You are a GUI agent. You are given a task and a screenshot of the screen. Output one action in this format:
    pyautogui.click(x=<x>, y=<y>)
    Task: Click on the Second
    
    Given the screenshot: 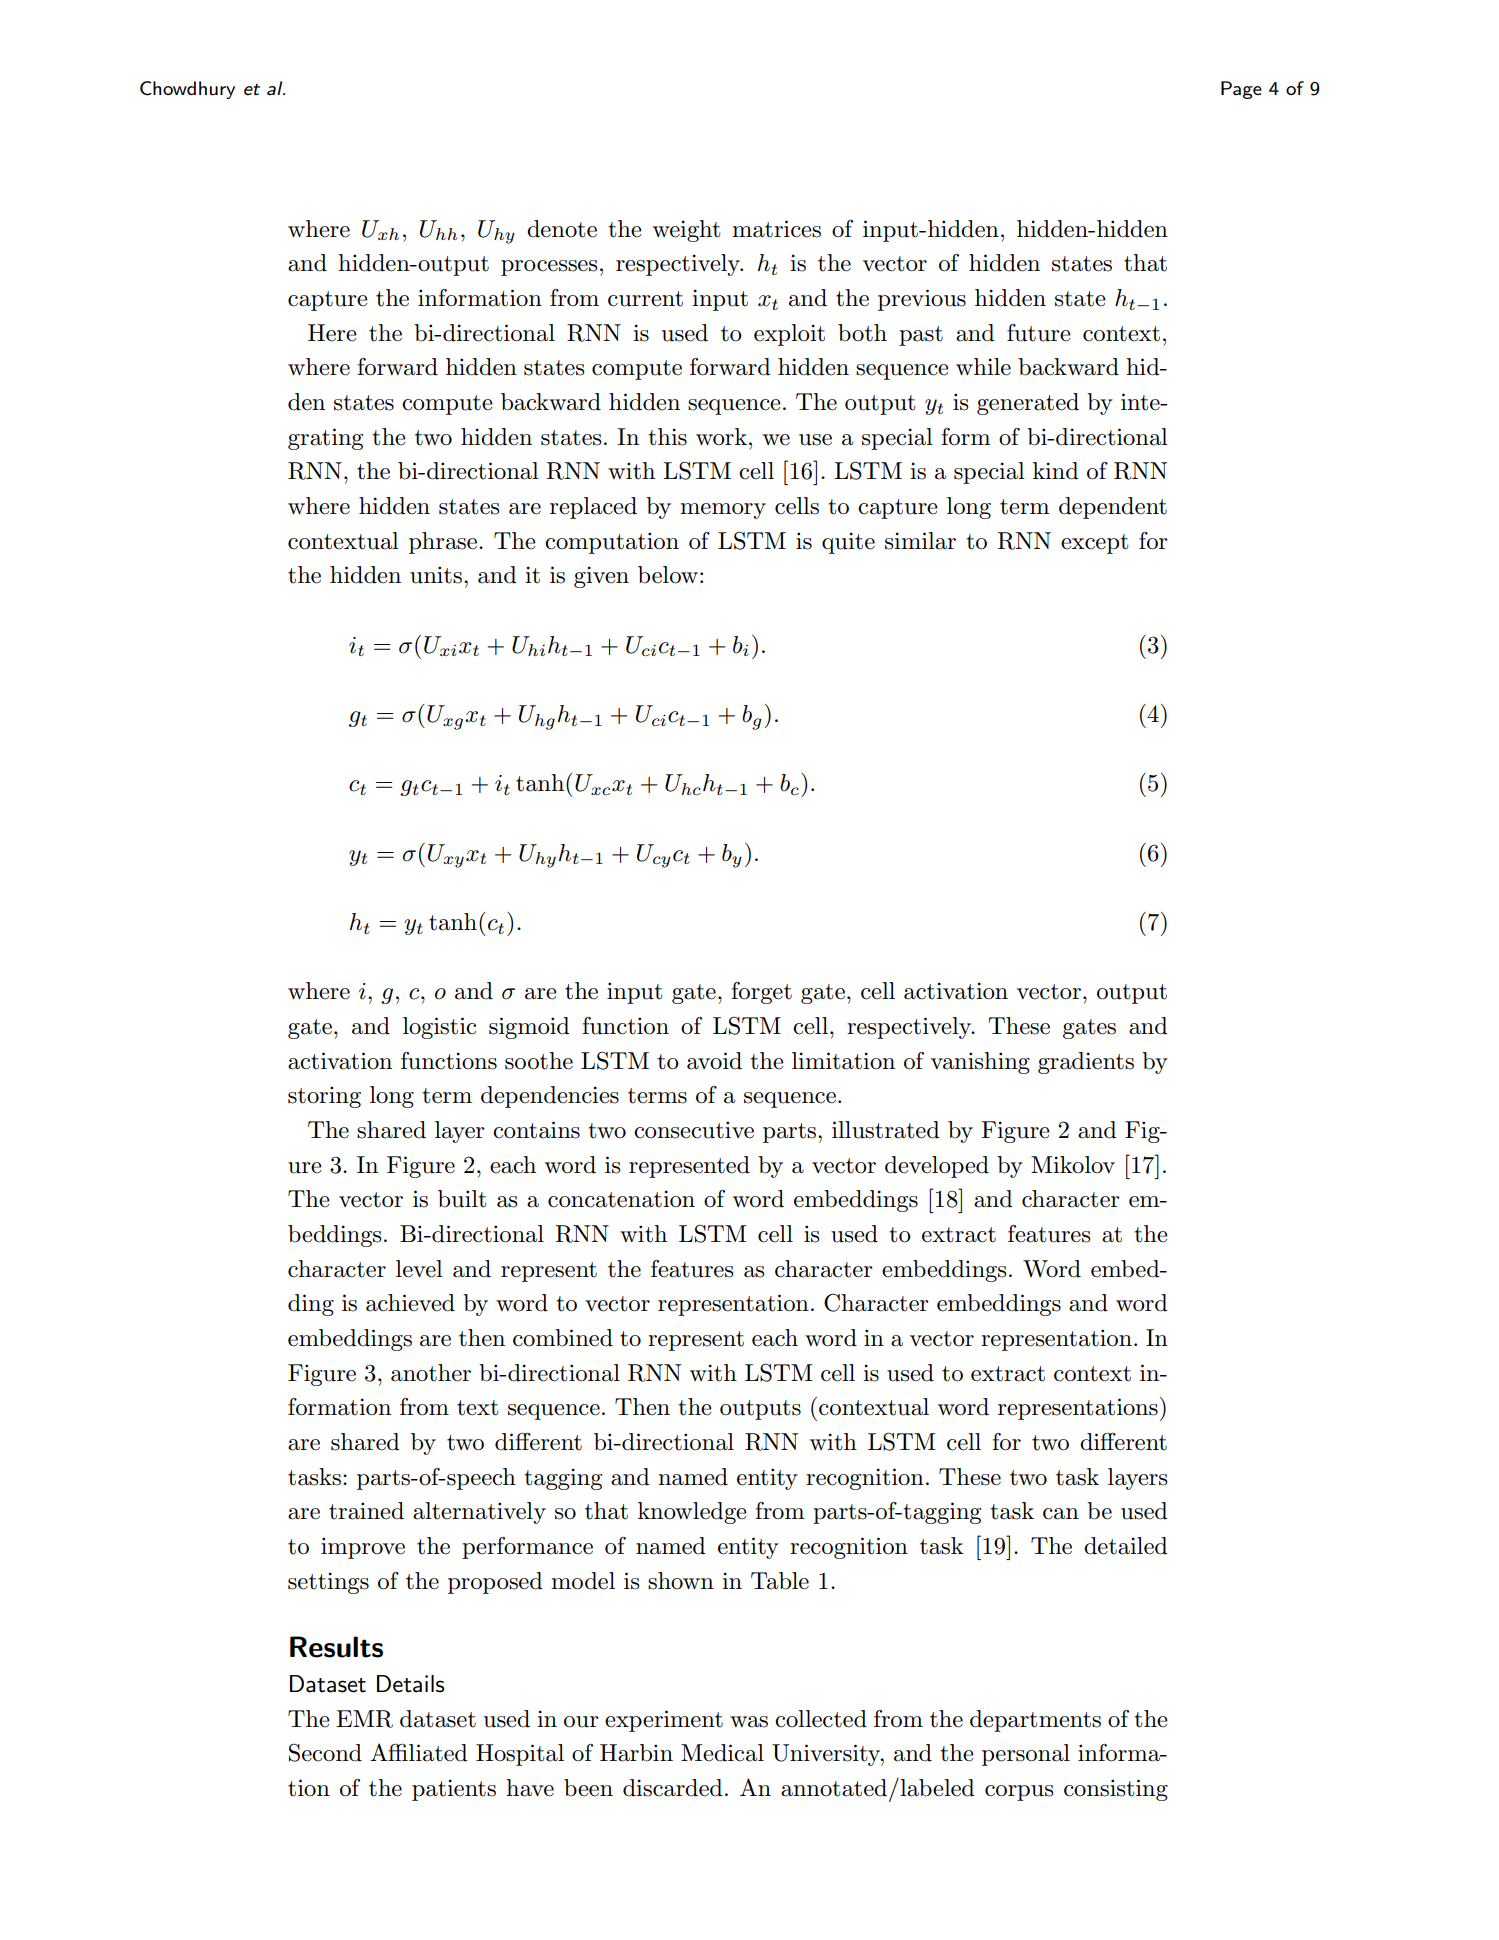 What is the action you would take?
    pyautogui.click(x=325, y=1753)
